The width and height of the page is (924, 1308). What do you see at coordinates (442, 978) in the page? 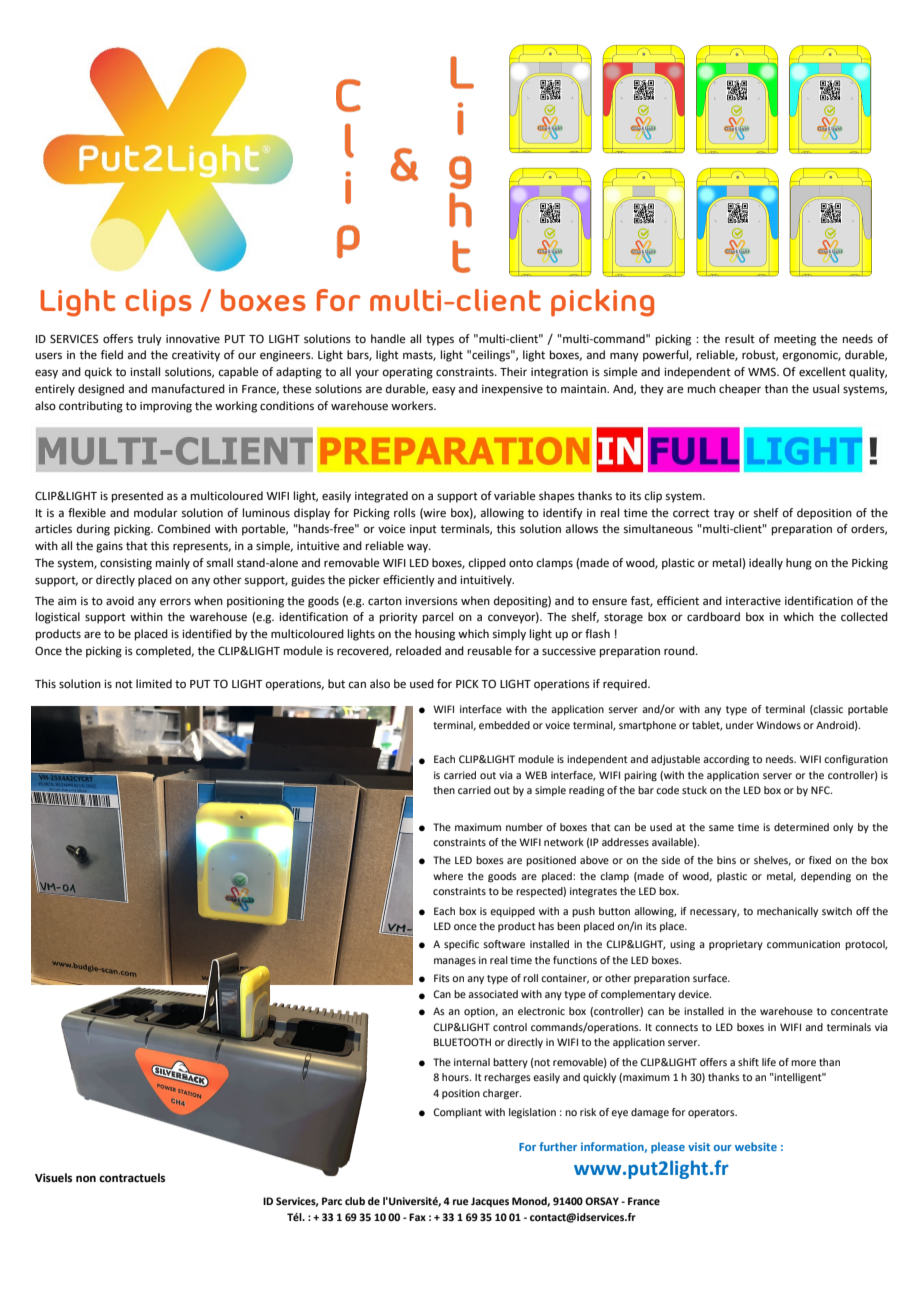
I see `Fits` at bounding box center [442, 978].
